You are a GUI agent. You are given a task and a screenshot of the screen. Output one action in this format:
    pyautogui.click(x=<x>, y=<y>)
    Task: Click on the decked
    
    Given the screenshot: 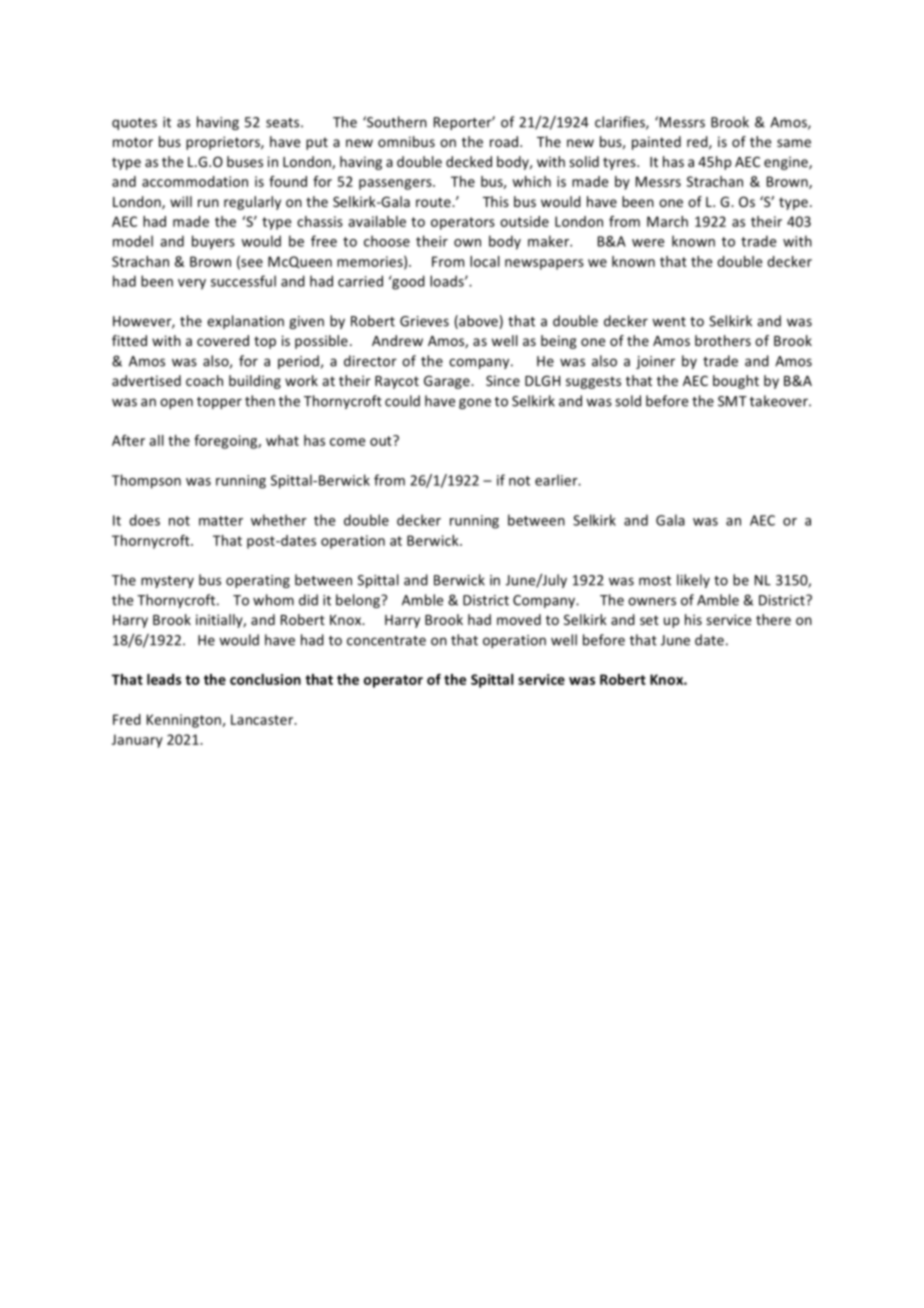 What is the action you would take?
    pyautogui.click(x=469, y=161)
